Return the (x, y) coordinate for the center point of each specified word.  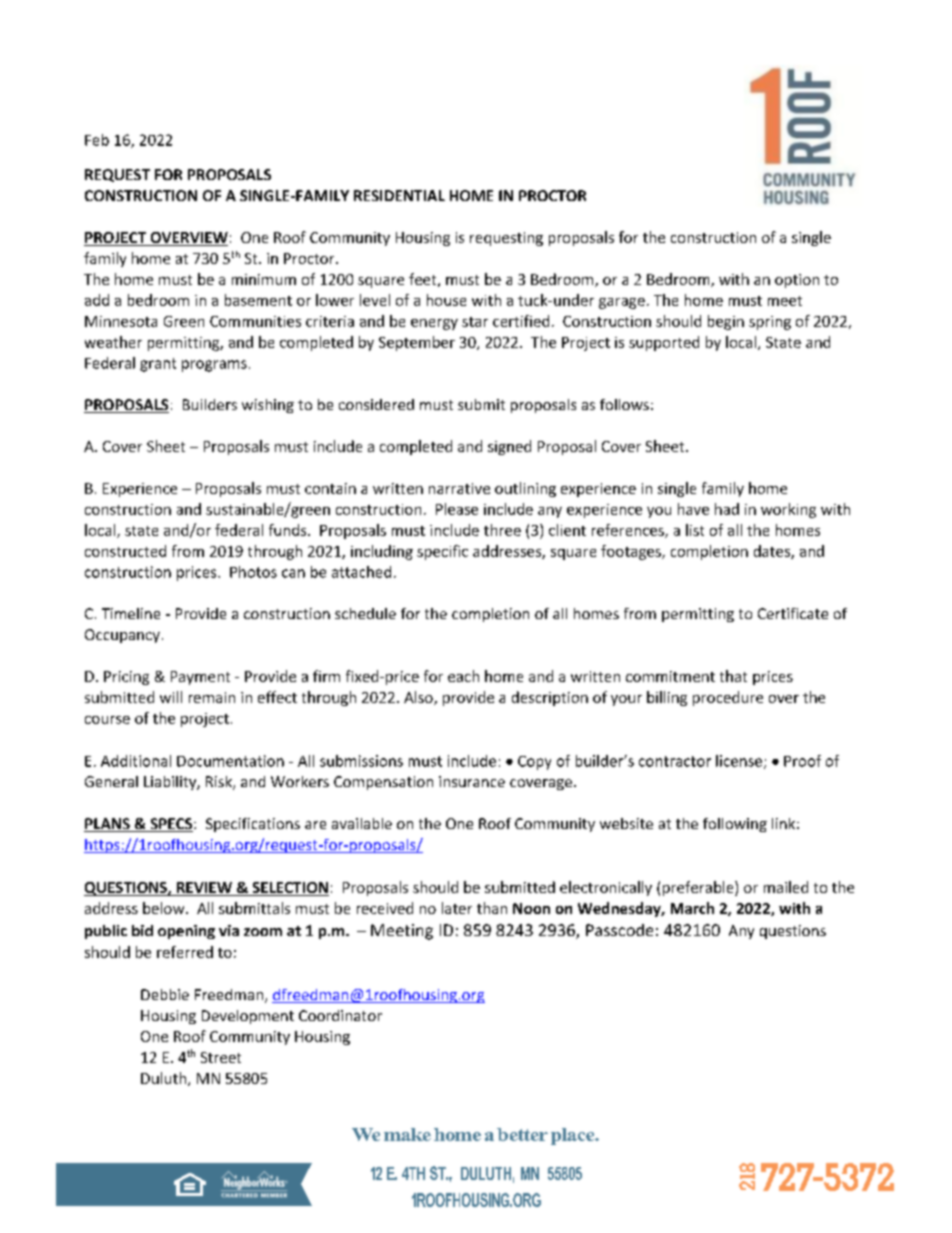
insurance (472, 781)
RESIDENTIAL (399, 195)
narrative (459, 488)
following (735, 825)
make (407, 1134)
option (797, 281)
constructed (125, 551)
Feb (97, 140)
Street (221, 1057)
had (727, 509)
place (574, 1136)
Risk (220, 783)
